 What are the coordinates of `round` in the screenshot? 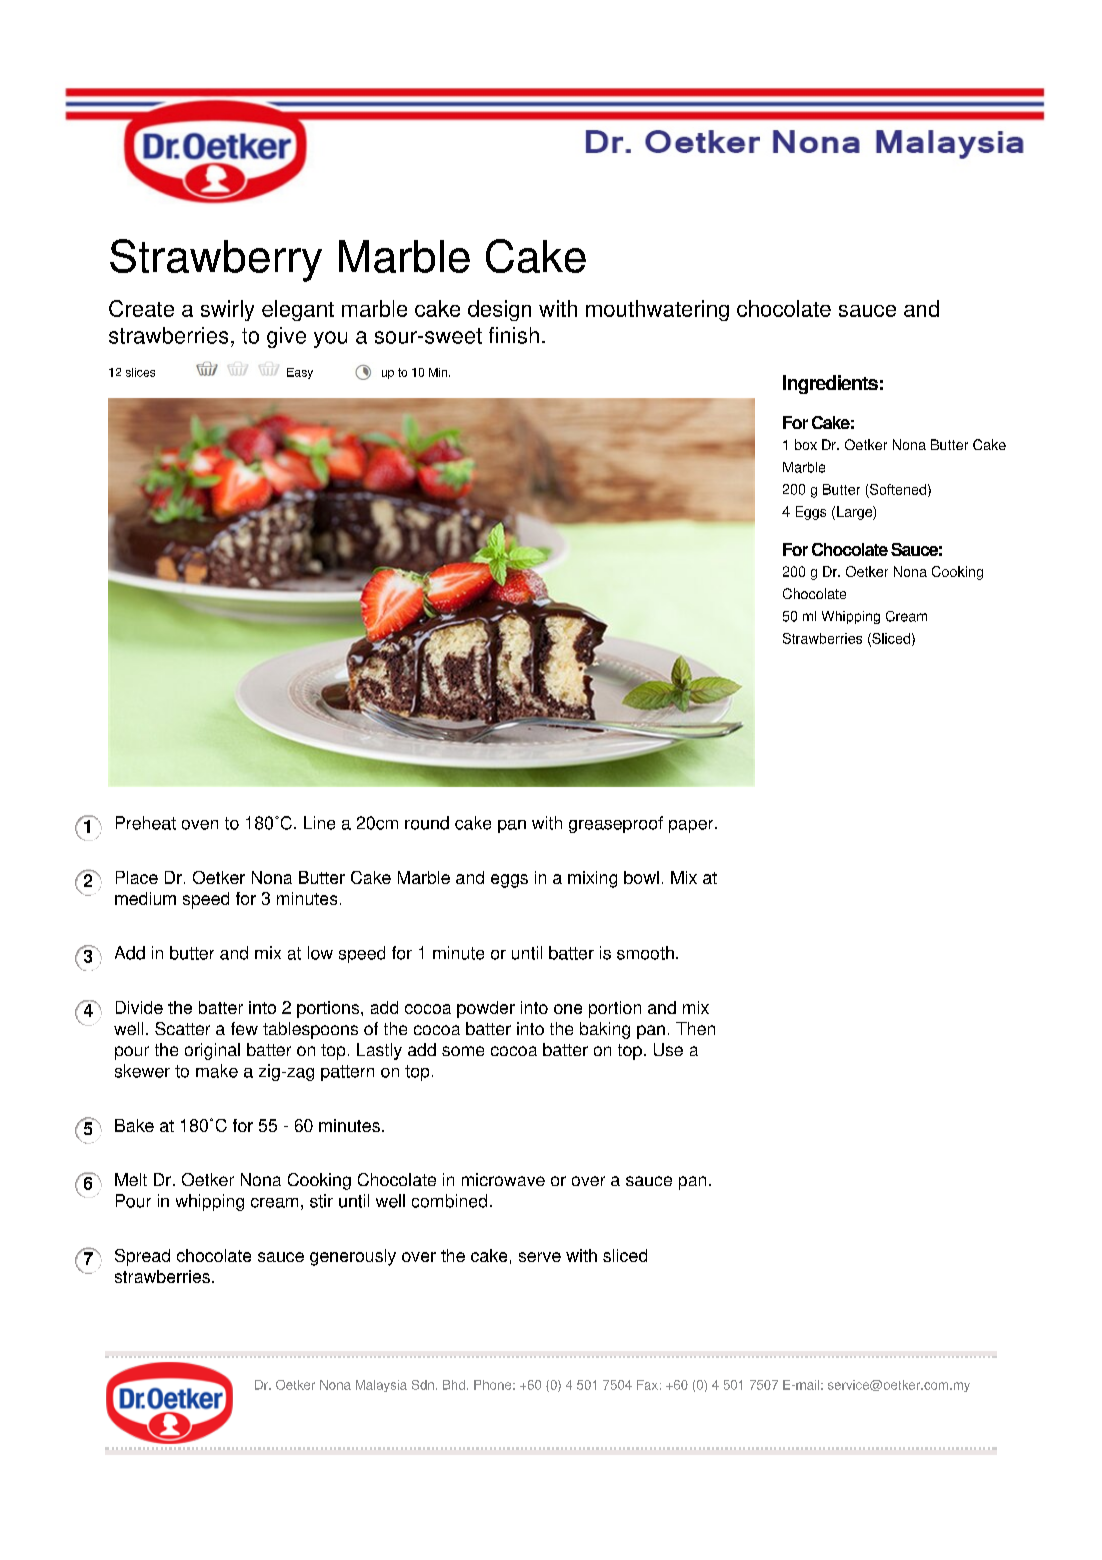 It's located at (427, 823).
